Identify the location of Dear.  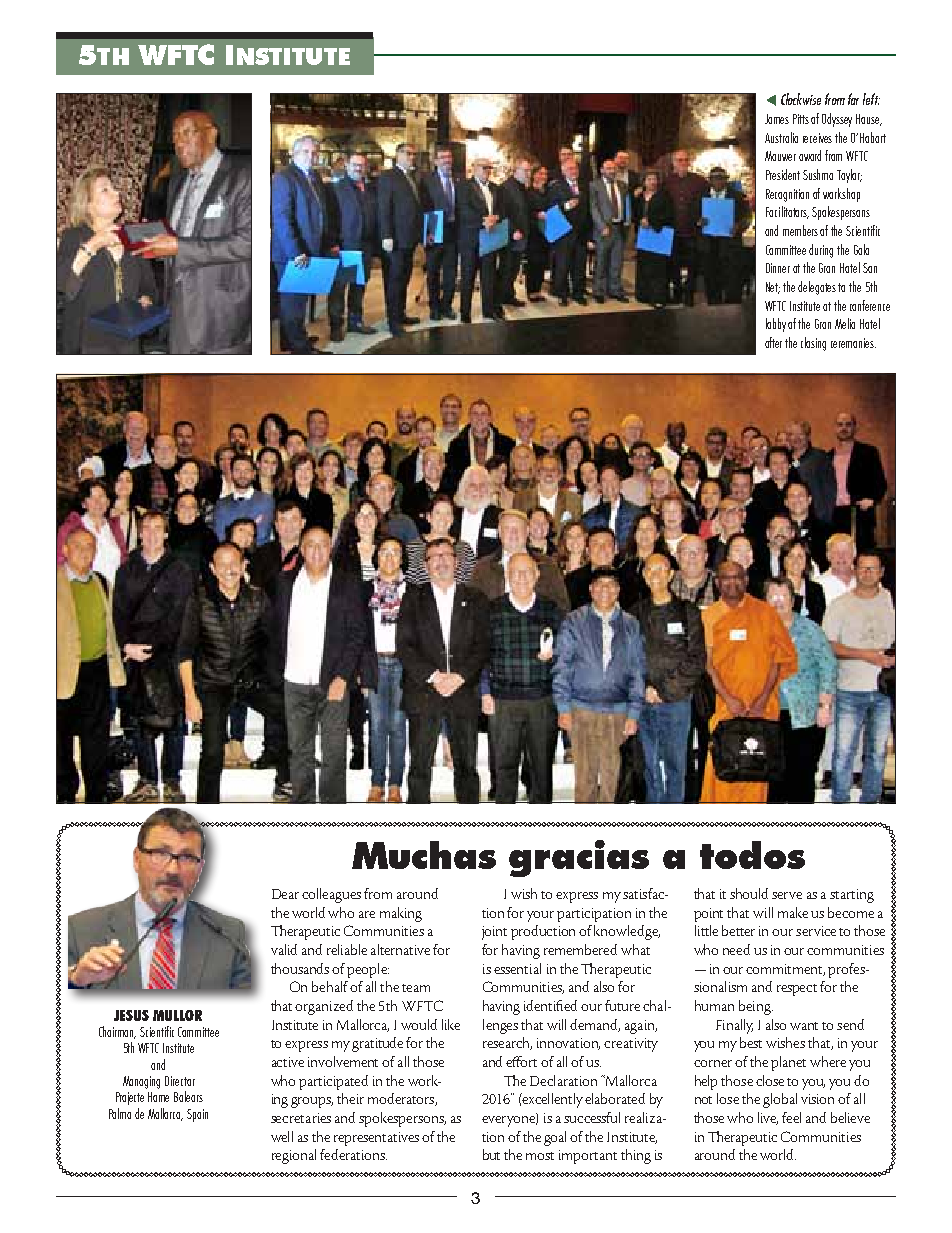
(285, 894).
